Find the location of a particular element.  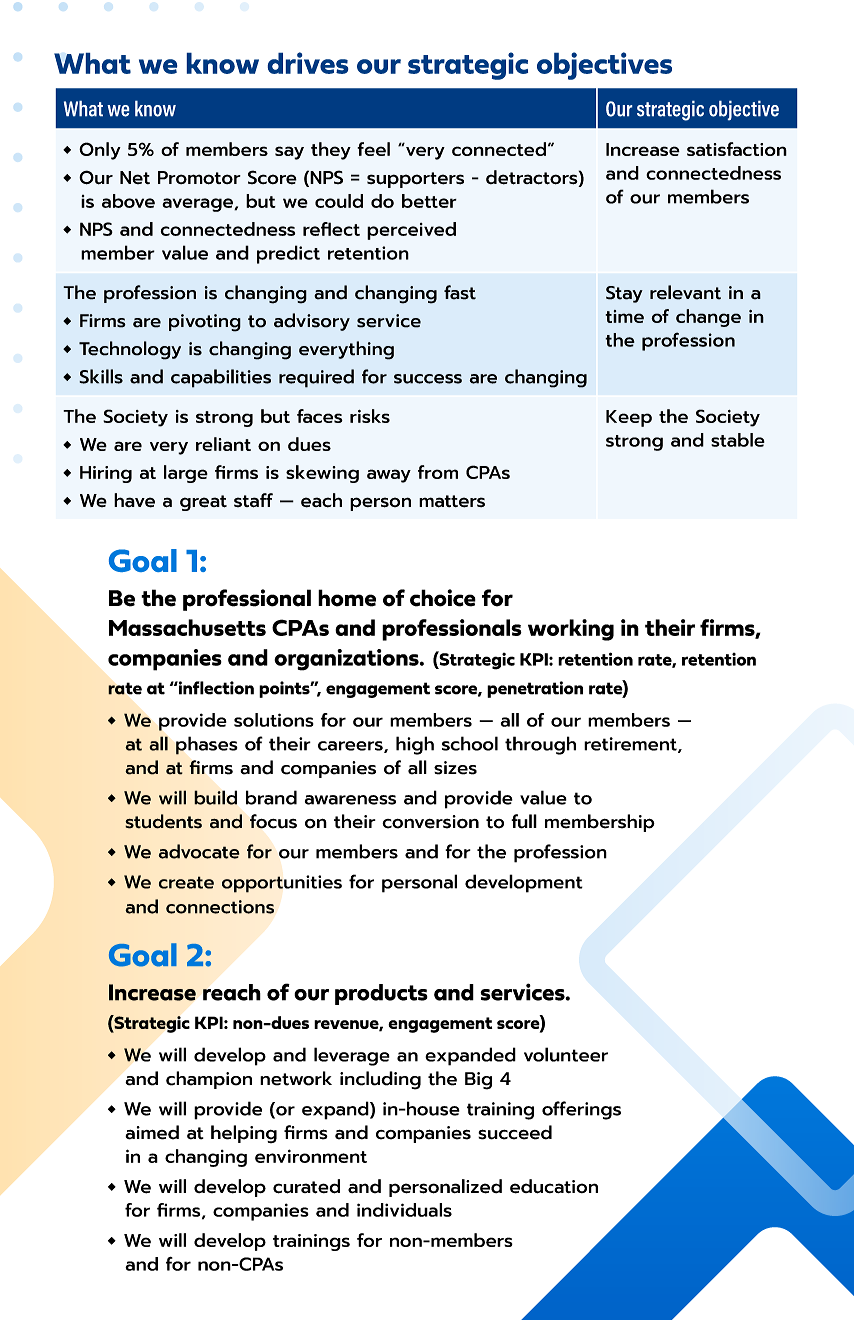

offerings is located at coordinates (581, 1110).
